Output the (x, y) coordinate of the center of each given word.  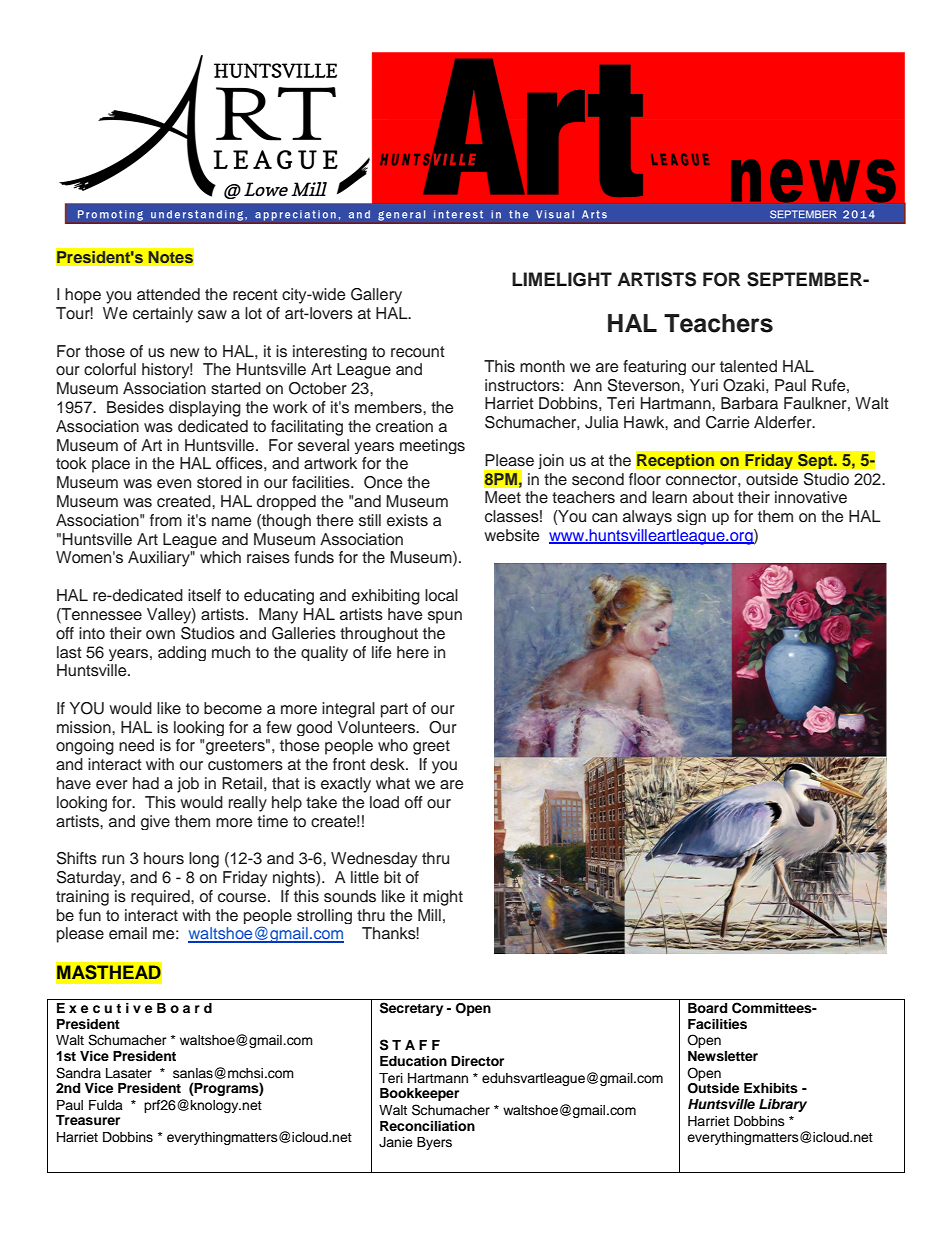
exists (407, 520)
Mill (429, 915)
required (161, 898)
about (713, 497)
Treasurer (88, 1120)
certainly (163, 315)
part (394, 710)
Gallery (376, 296)
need (136, 745)
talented (748, 366)
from (166, 520)
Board (707, 1008)
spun (445, 617)
